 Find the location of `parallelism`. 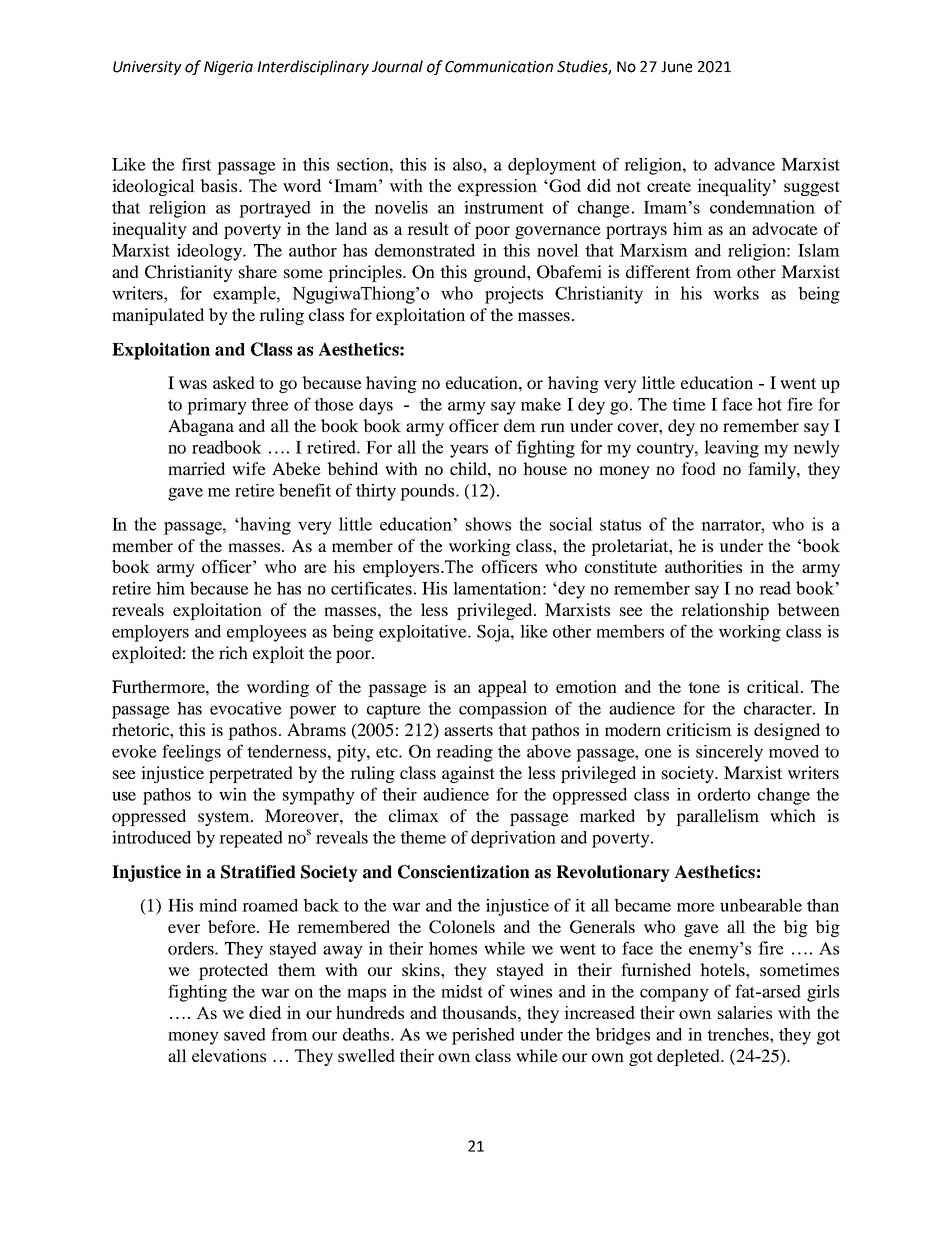

parallelism is located at coordinates (717, 817).
